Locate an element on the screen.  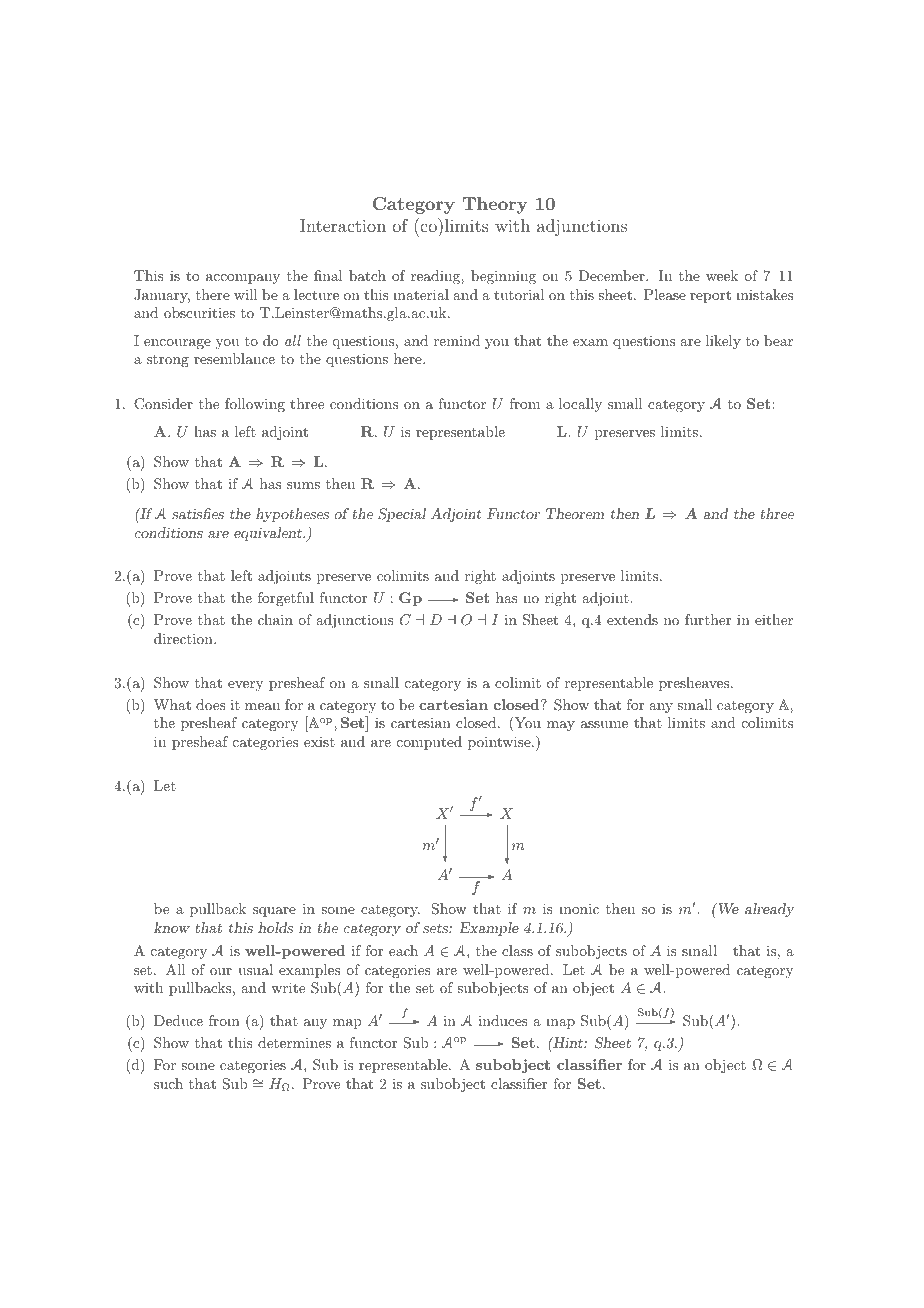
week is located at coordinates (722, 275).
